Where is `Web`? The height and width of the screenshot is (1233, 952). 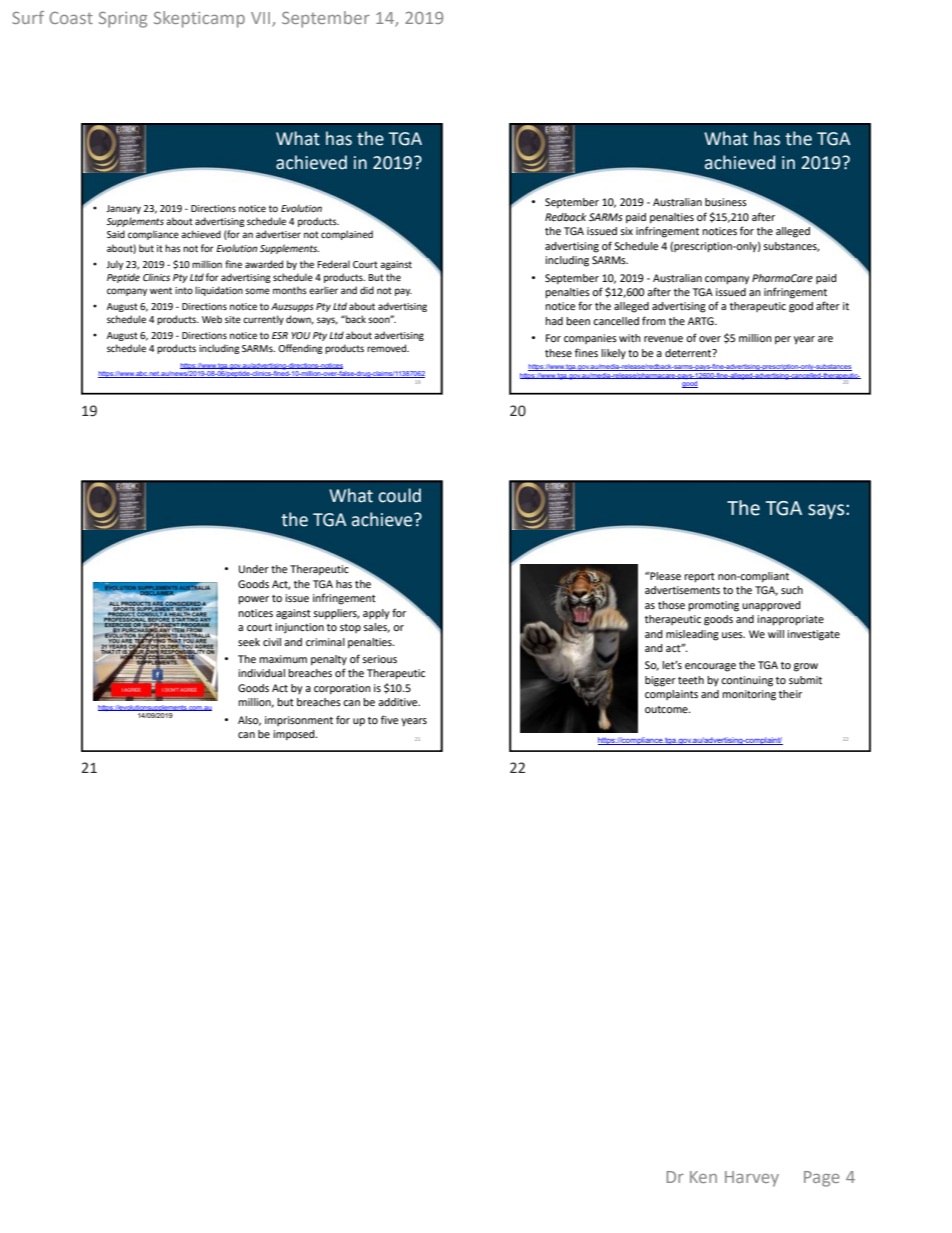
Web is located at coordinates (212, 319).
